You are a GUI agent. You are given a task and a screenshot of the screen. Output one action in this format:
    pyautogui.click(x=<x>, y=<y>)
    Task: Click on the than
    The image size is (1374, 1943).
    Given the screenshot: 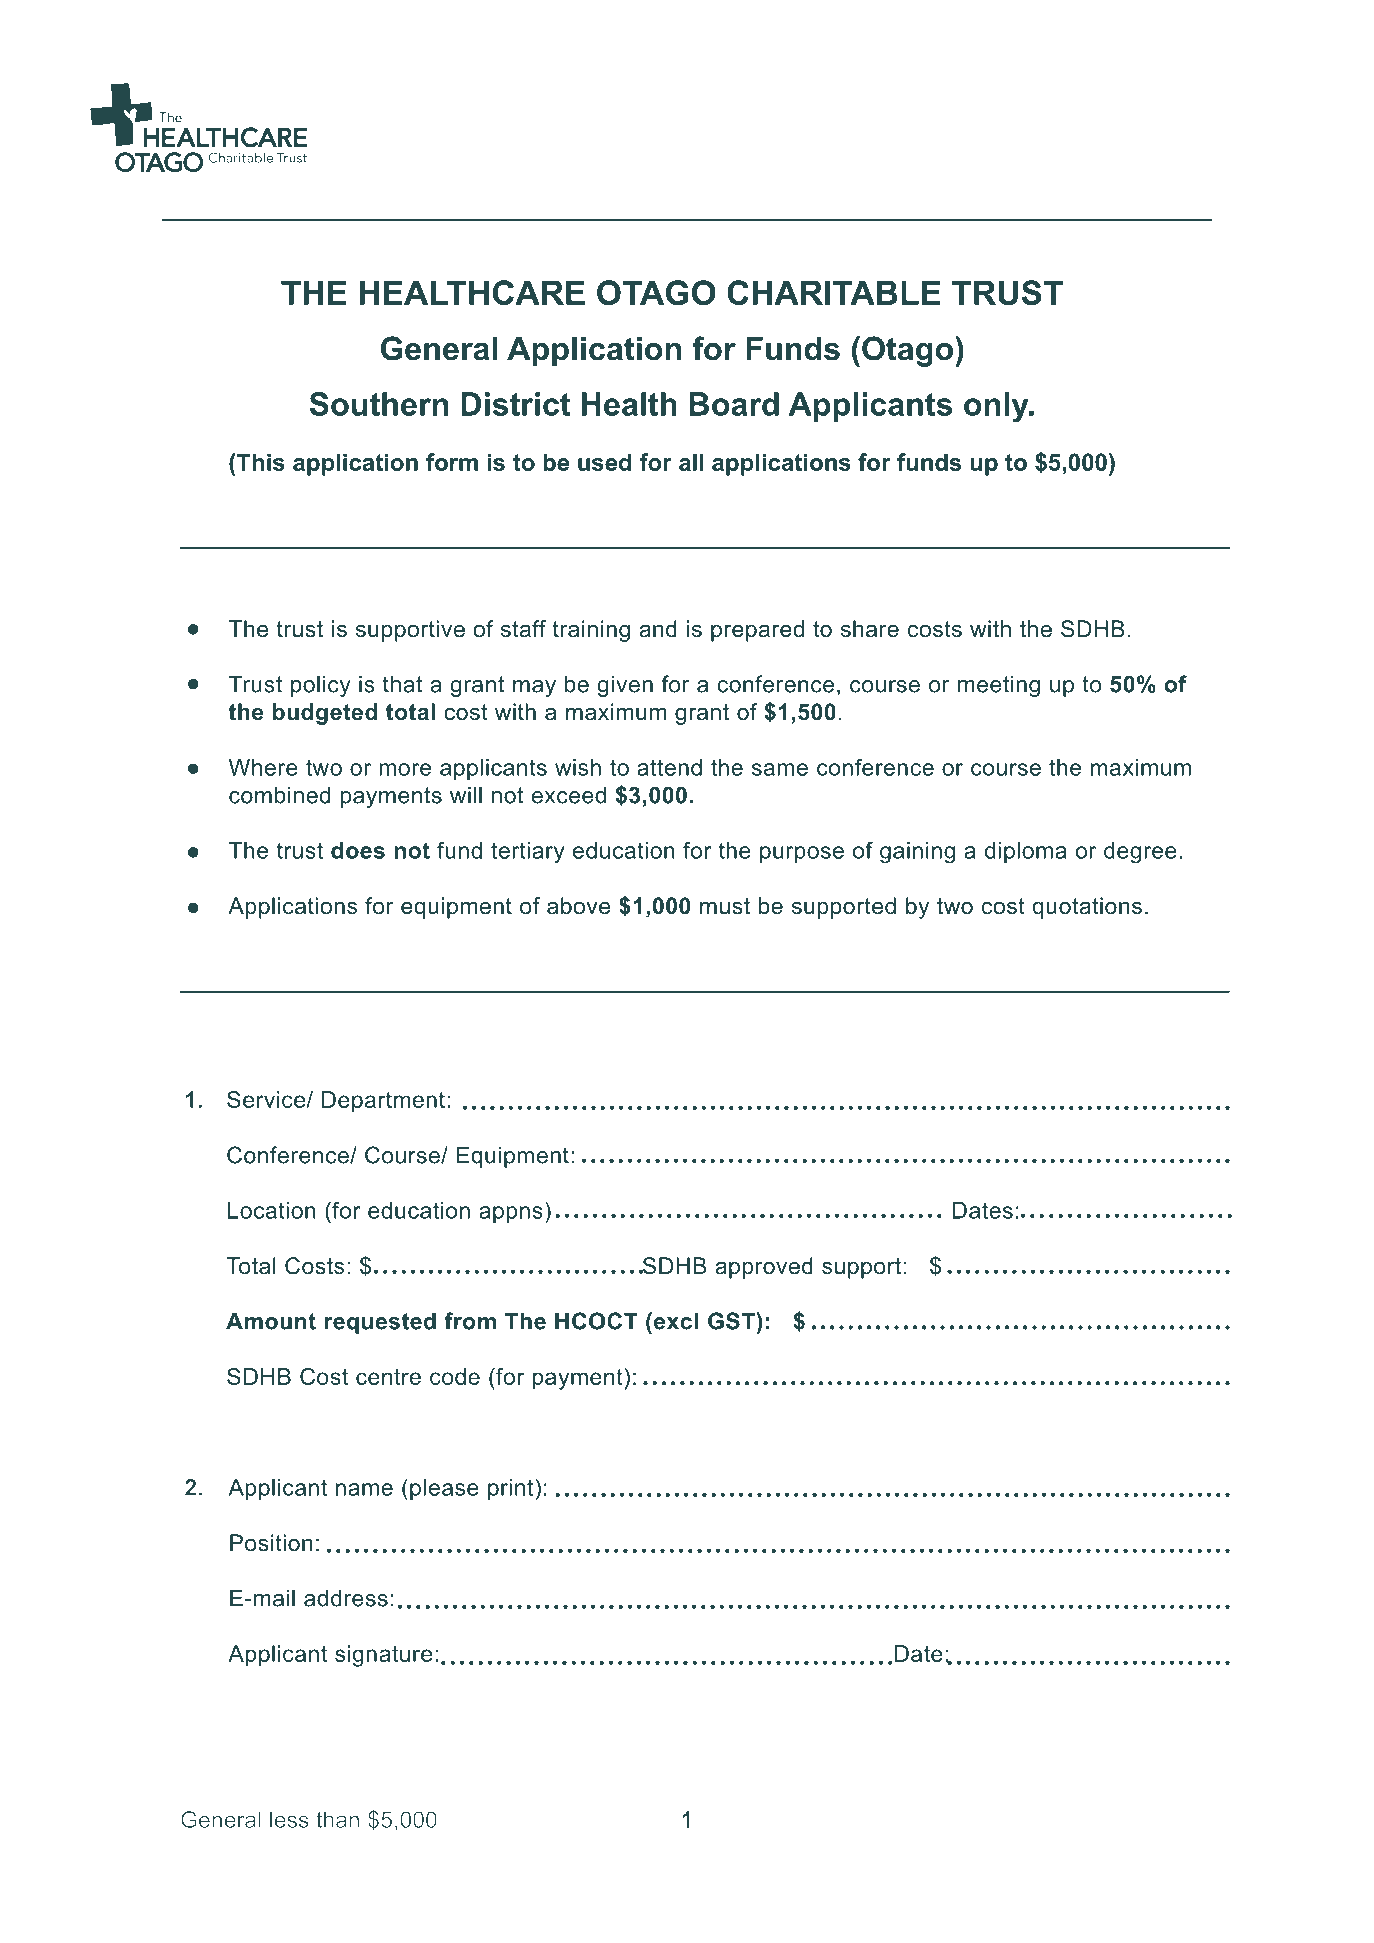 What is the action you would take?
    pyautogui.click(x=337, y=1819)
